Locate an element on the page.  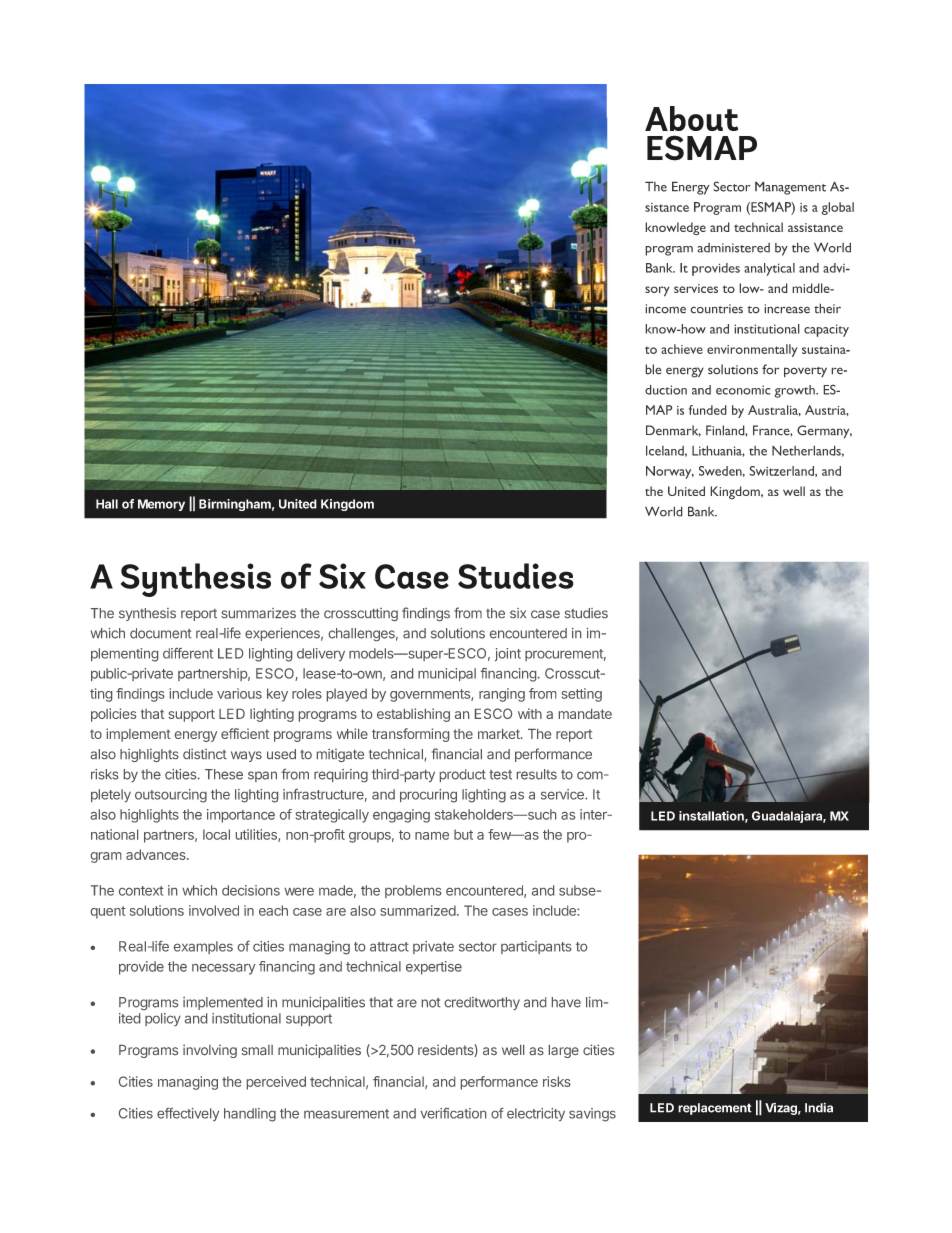
product is located at coordinates (463, 775).
